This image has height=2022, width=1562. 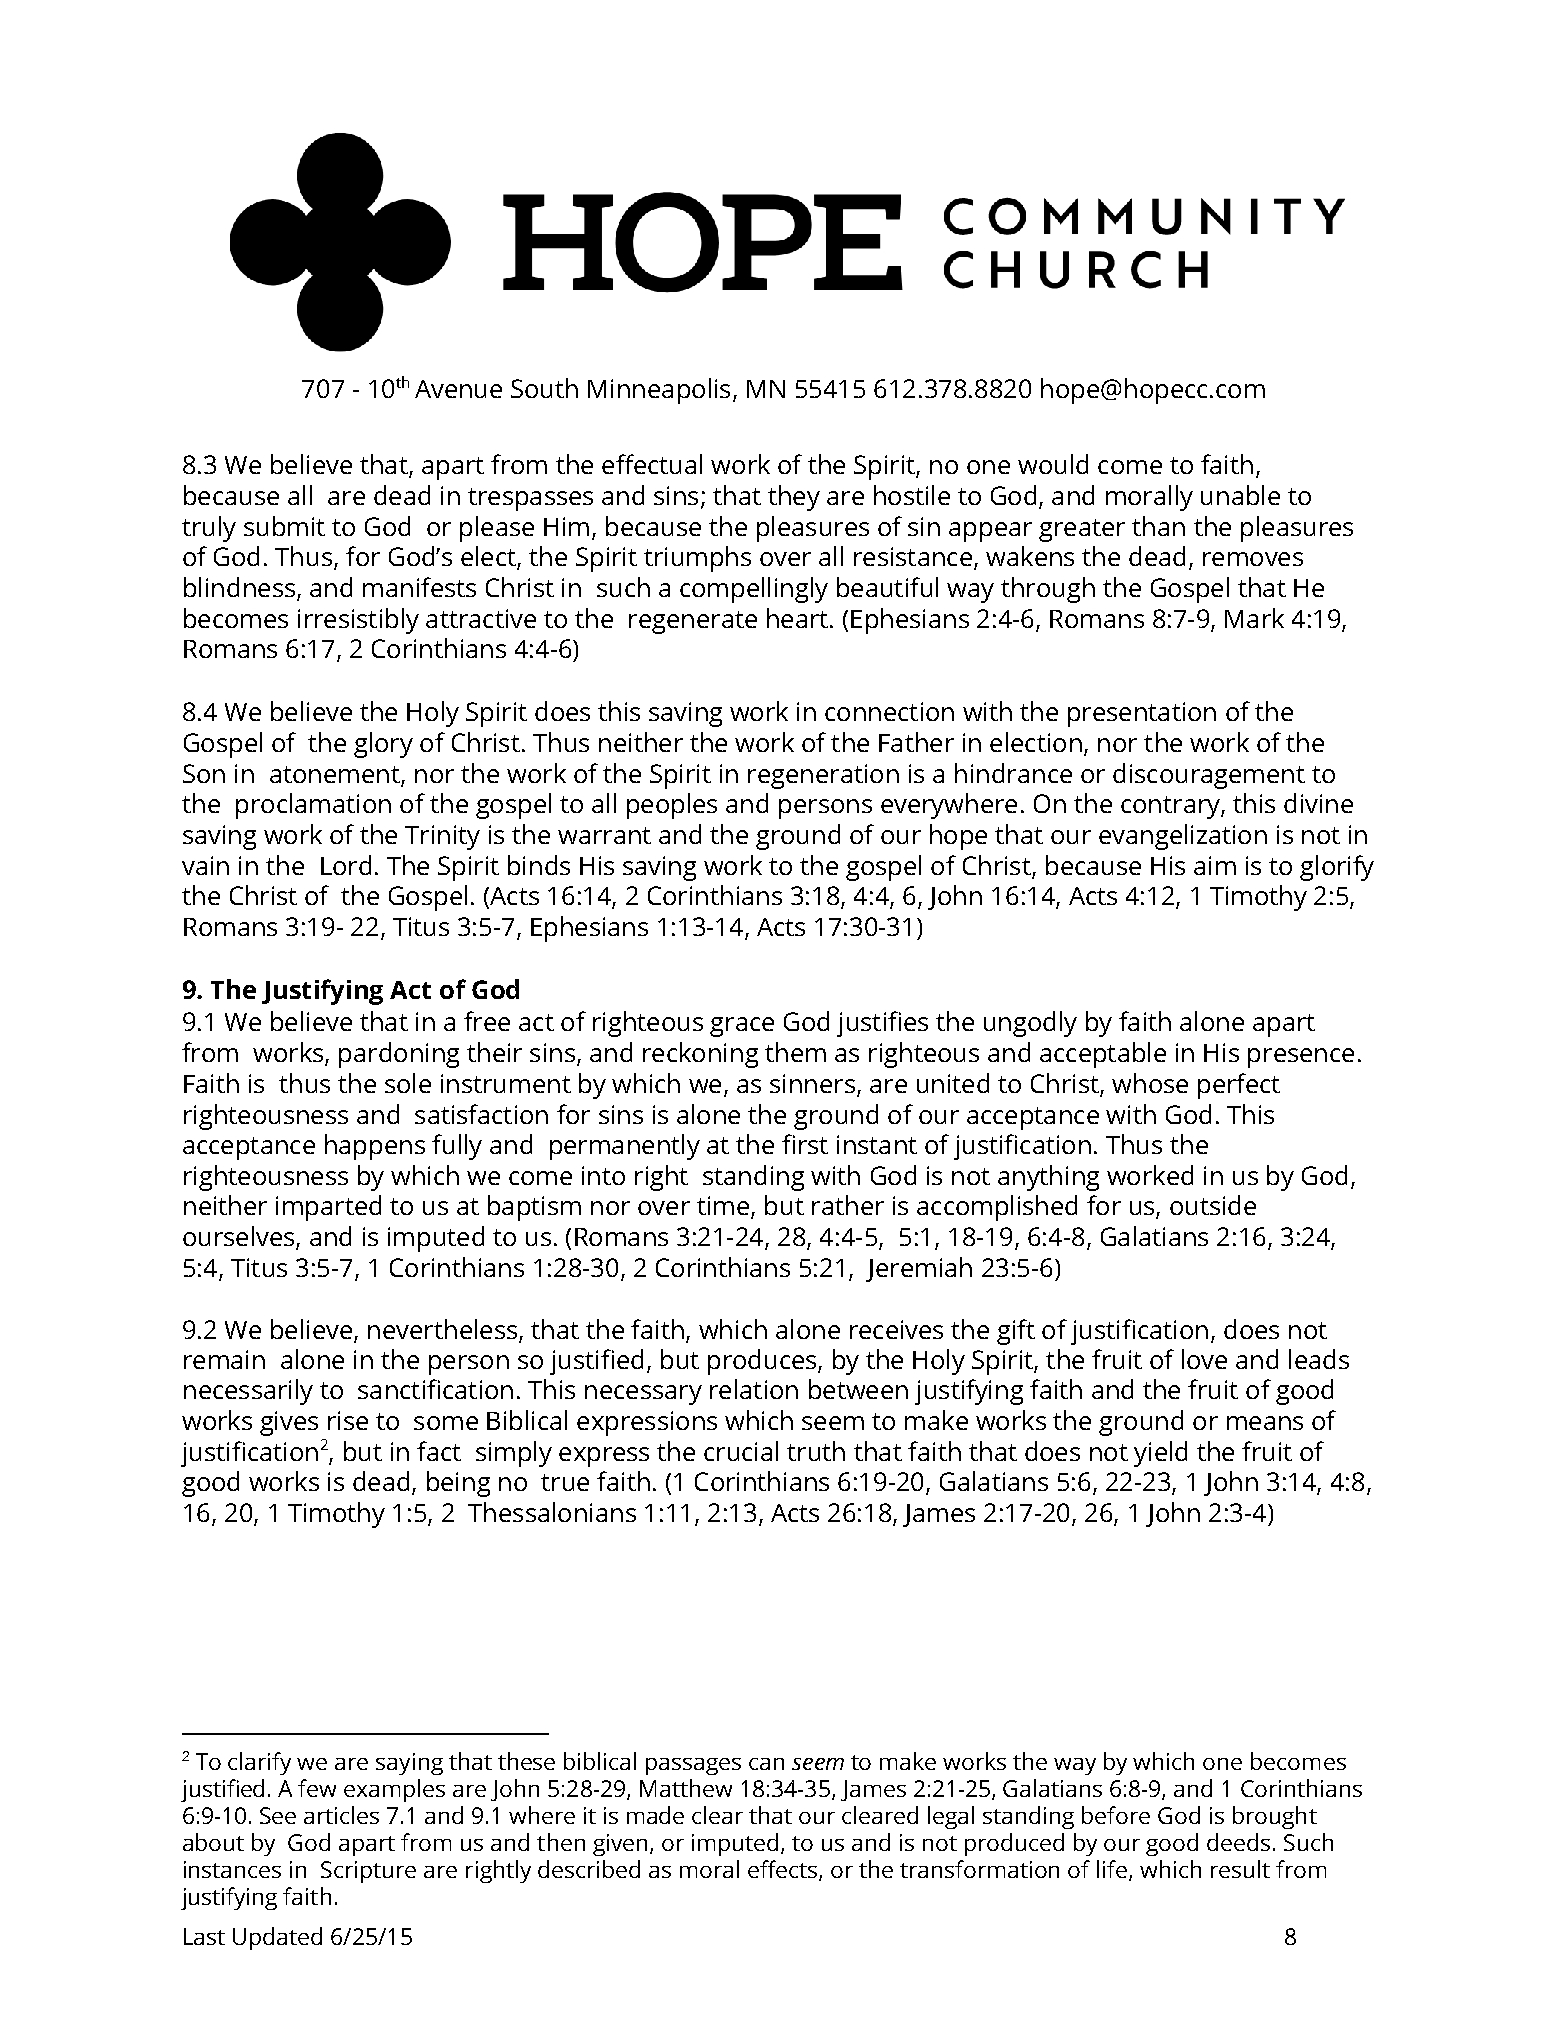 I want to click on grace, so click(x=742, y=1027).
